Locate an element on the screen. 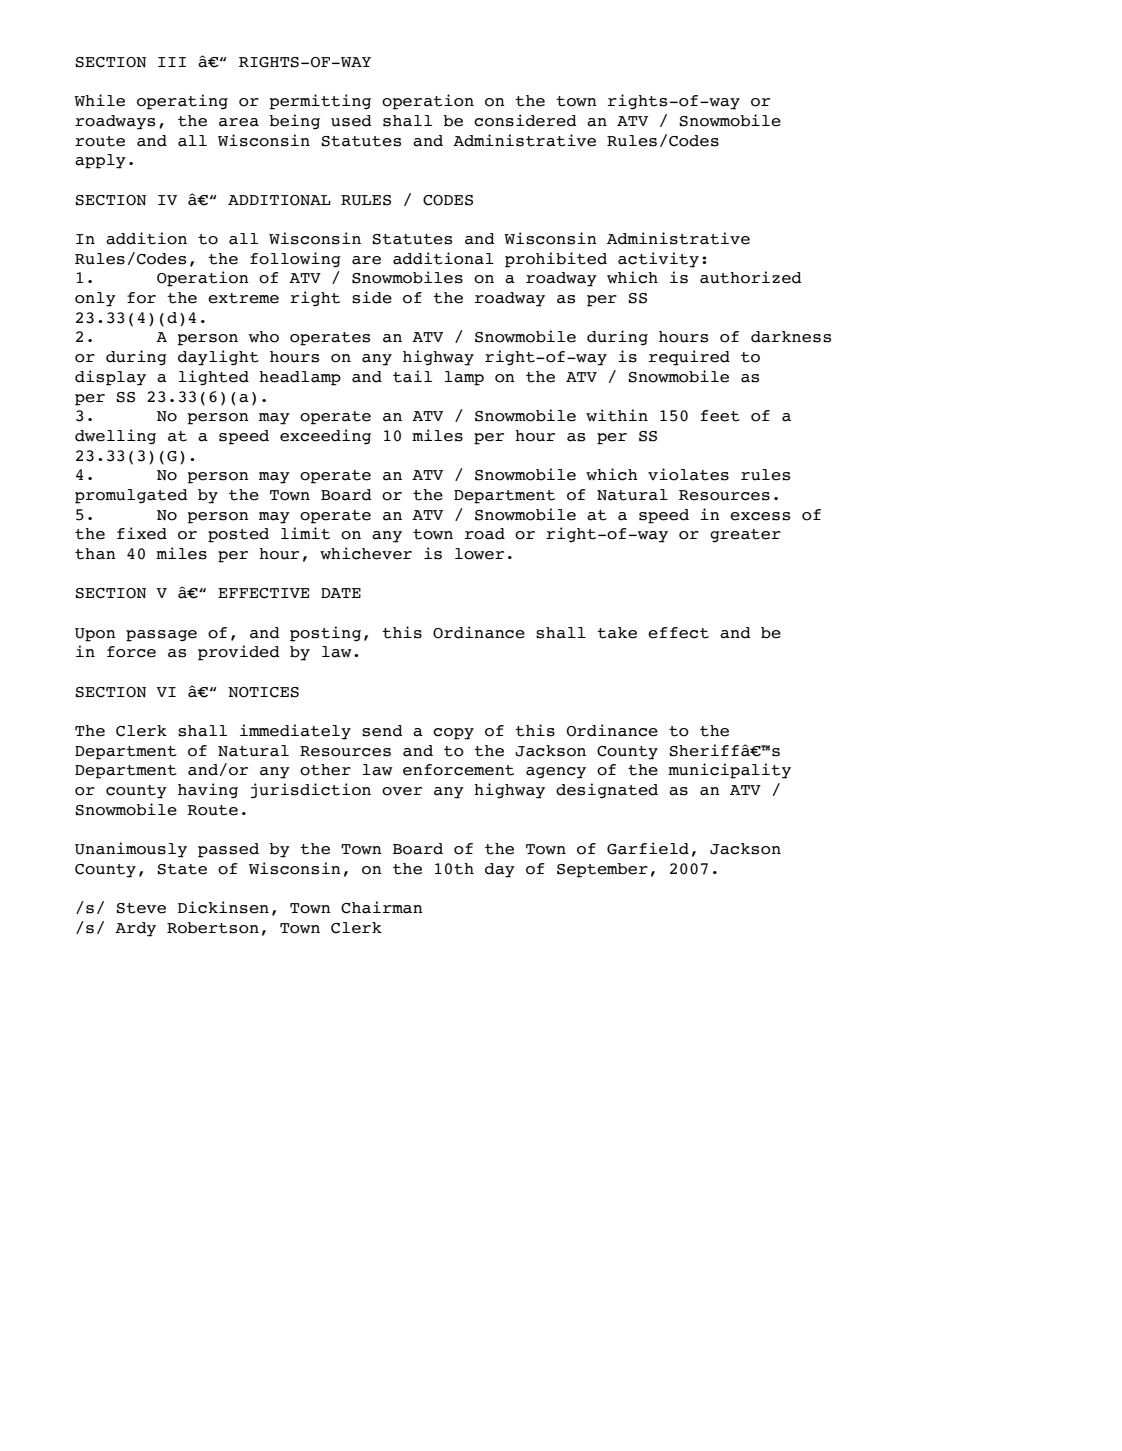 Image resolution: width=1122 pixels, height=1451 pixels. promulgated is located at coordinates (131, 496).
